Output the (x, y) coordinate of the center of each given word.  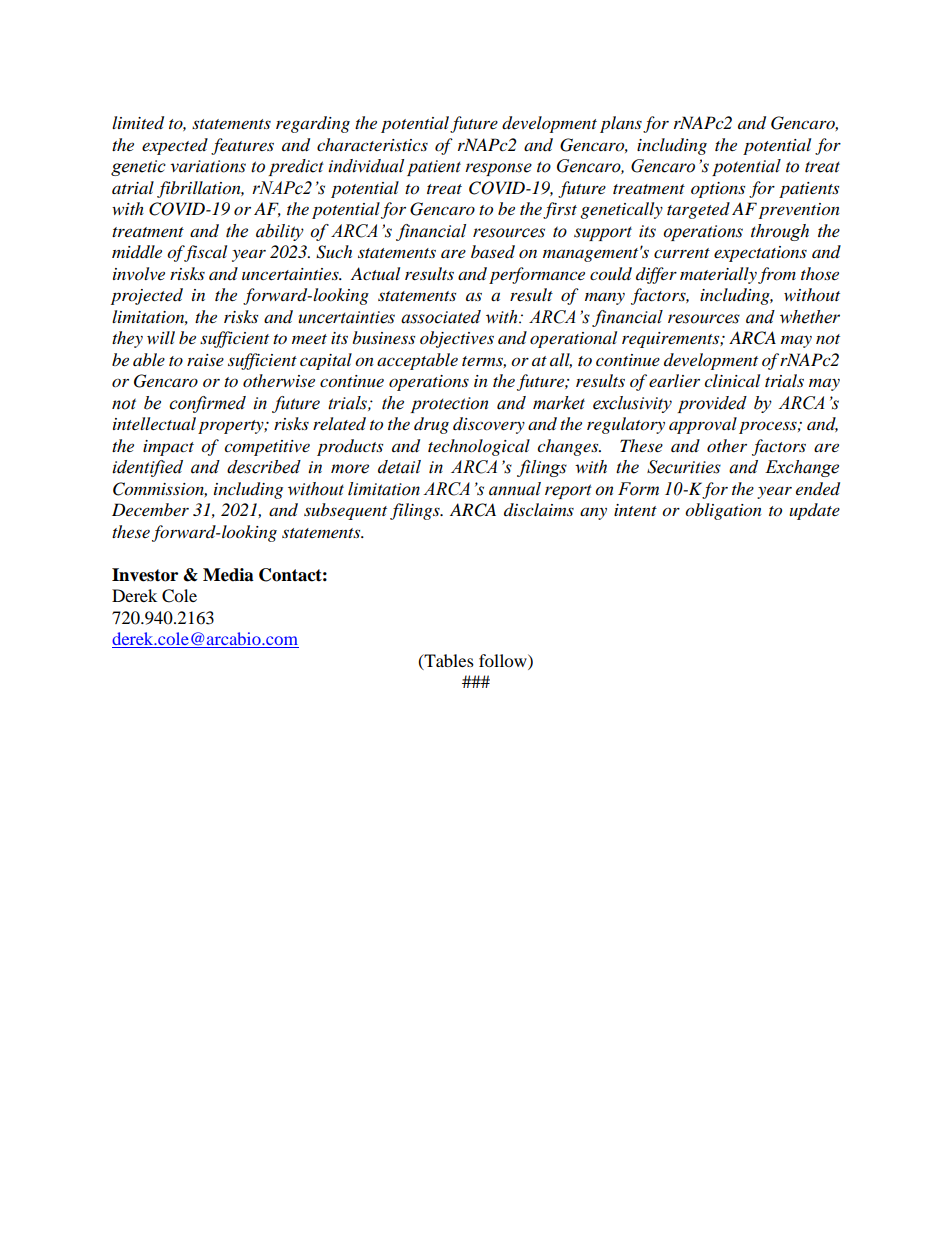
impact (168, 448)
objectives (457, 339)
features (242, 146)
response (498, 169)
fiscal (204, 253)
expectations (760, 254)
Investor (145, 575)
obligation (723, 511)
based (493, 252)
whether (810, 317)
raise (205, 360)
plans (621, 124)
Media (228, 575)
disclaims (539, 509)
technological (479, 447)
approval (703, 425)
